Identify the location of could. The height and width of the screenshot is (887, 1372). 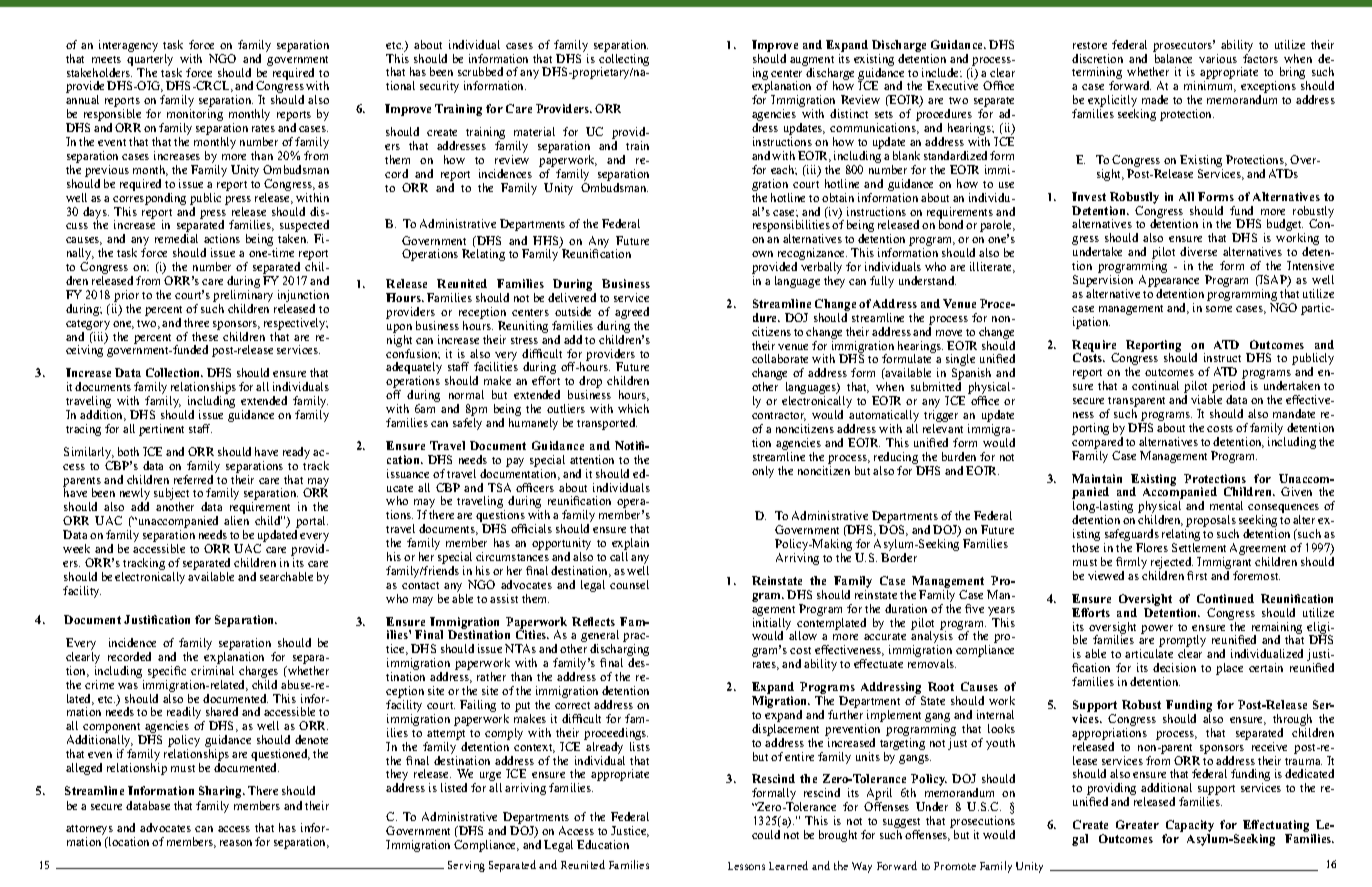
(766, 834).
